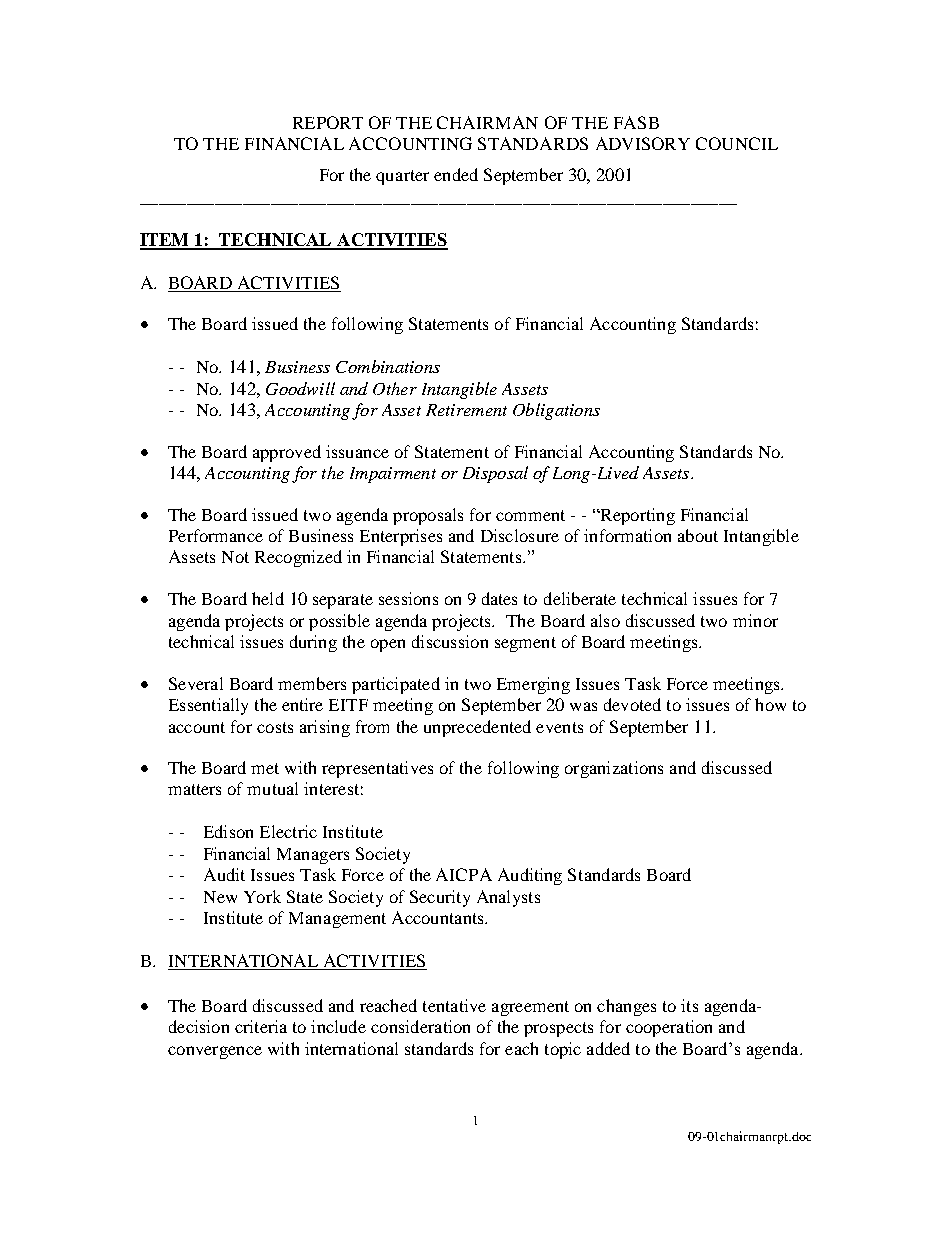 The image size is (952, 1233). I want to click on Goodwill, so click(300, 388).
